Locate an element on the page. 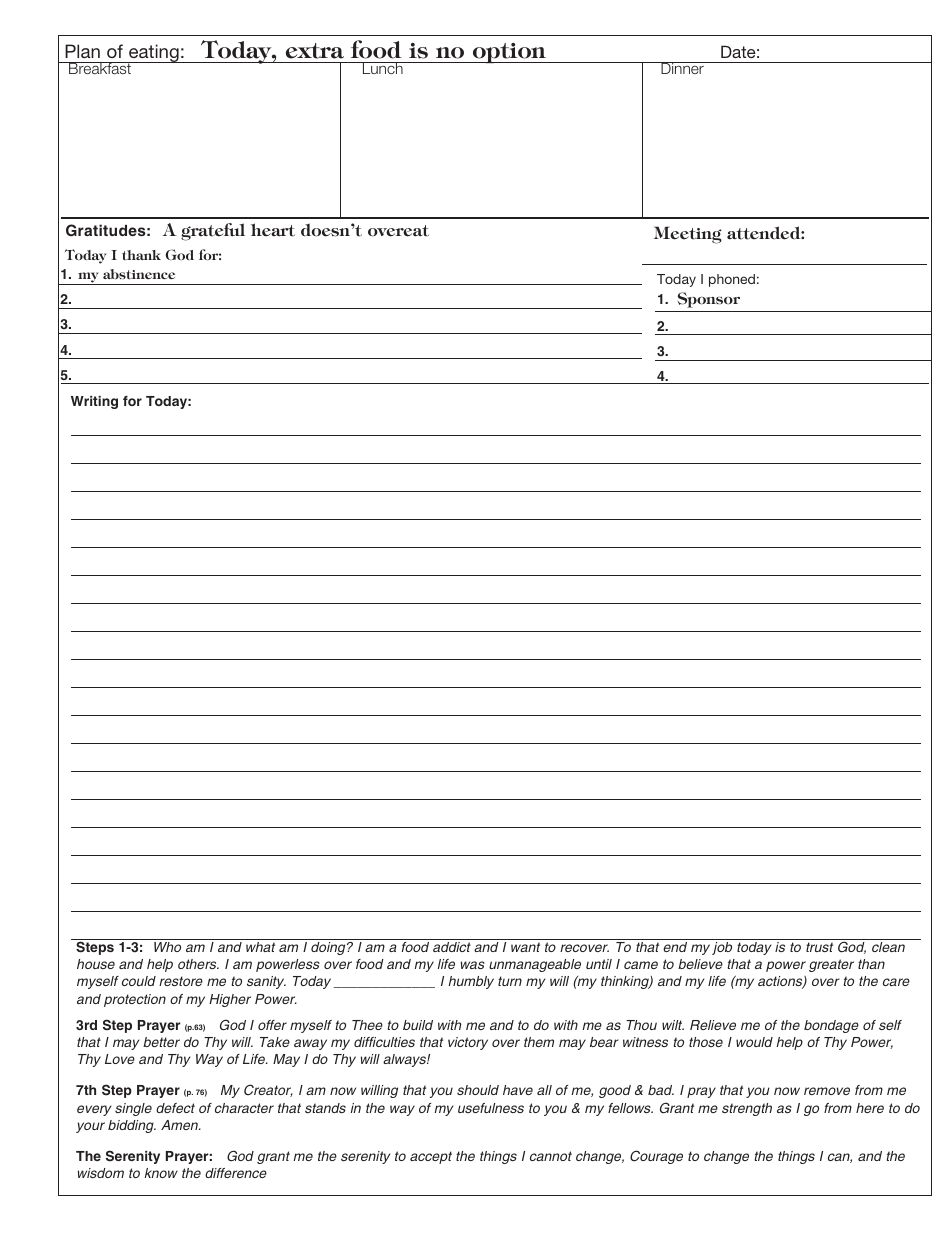 The height and width of the image is (1233, 952). want is located at coordinates (525, 947).
